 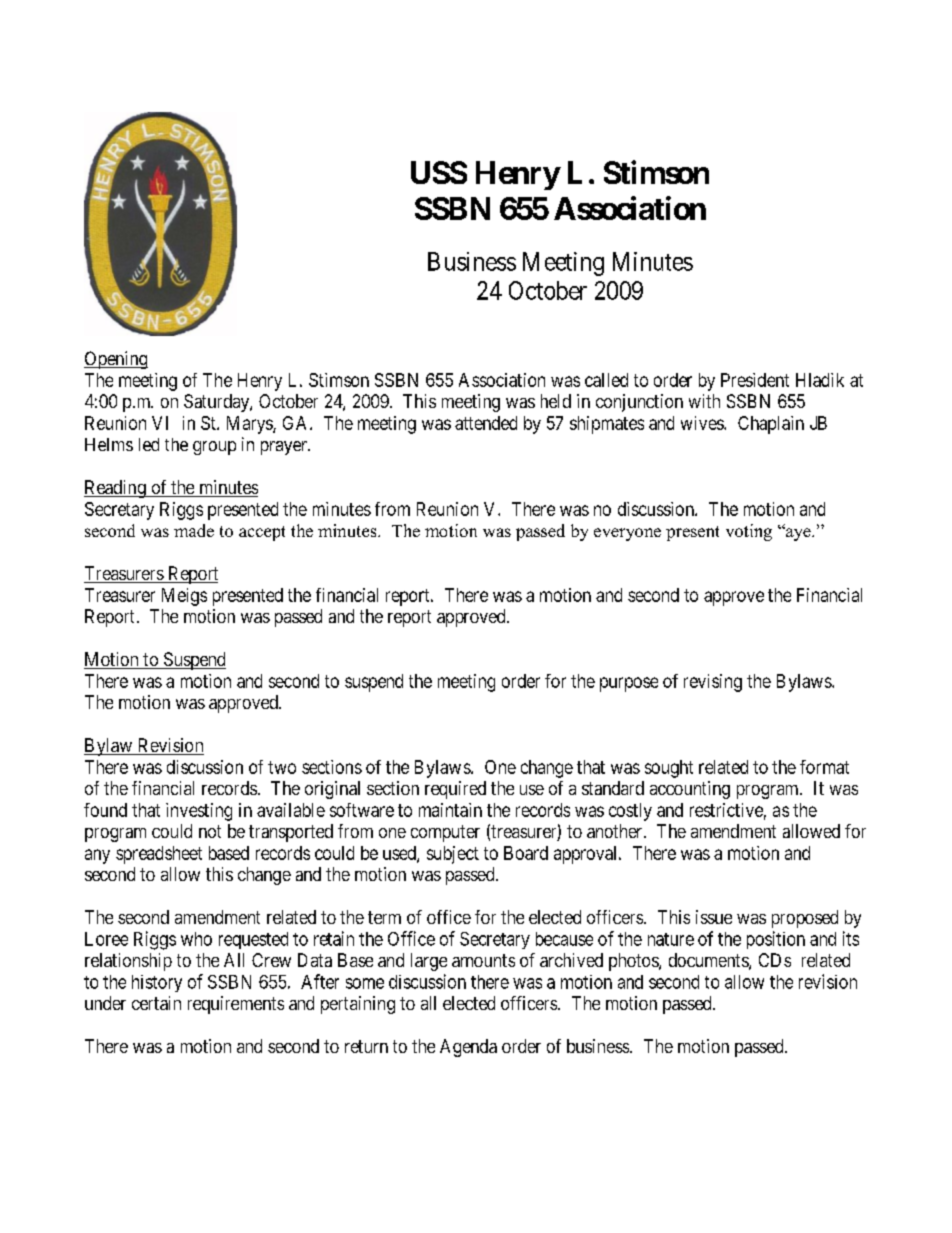 I want to click on certain, so click(x=156, y=1003).
